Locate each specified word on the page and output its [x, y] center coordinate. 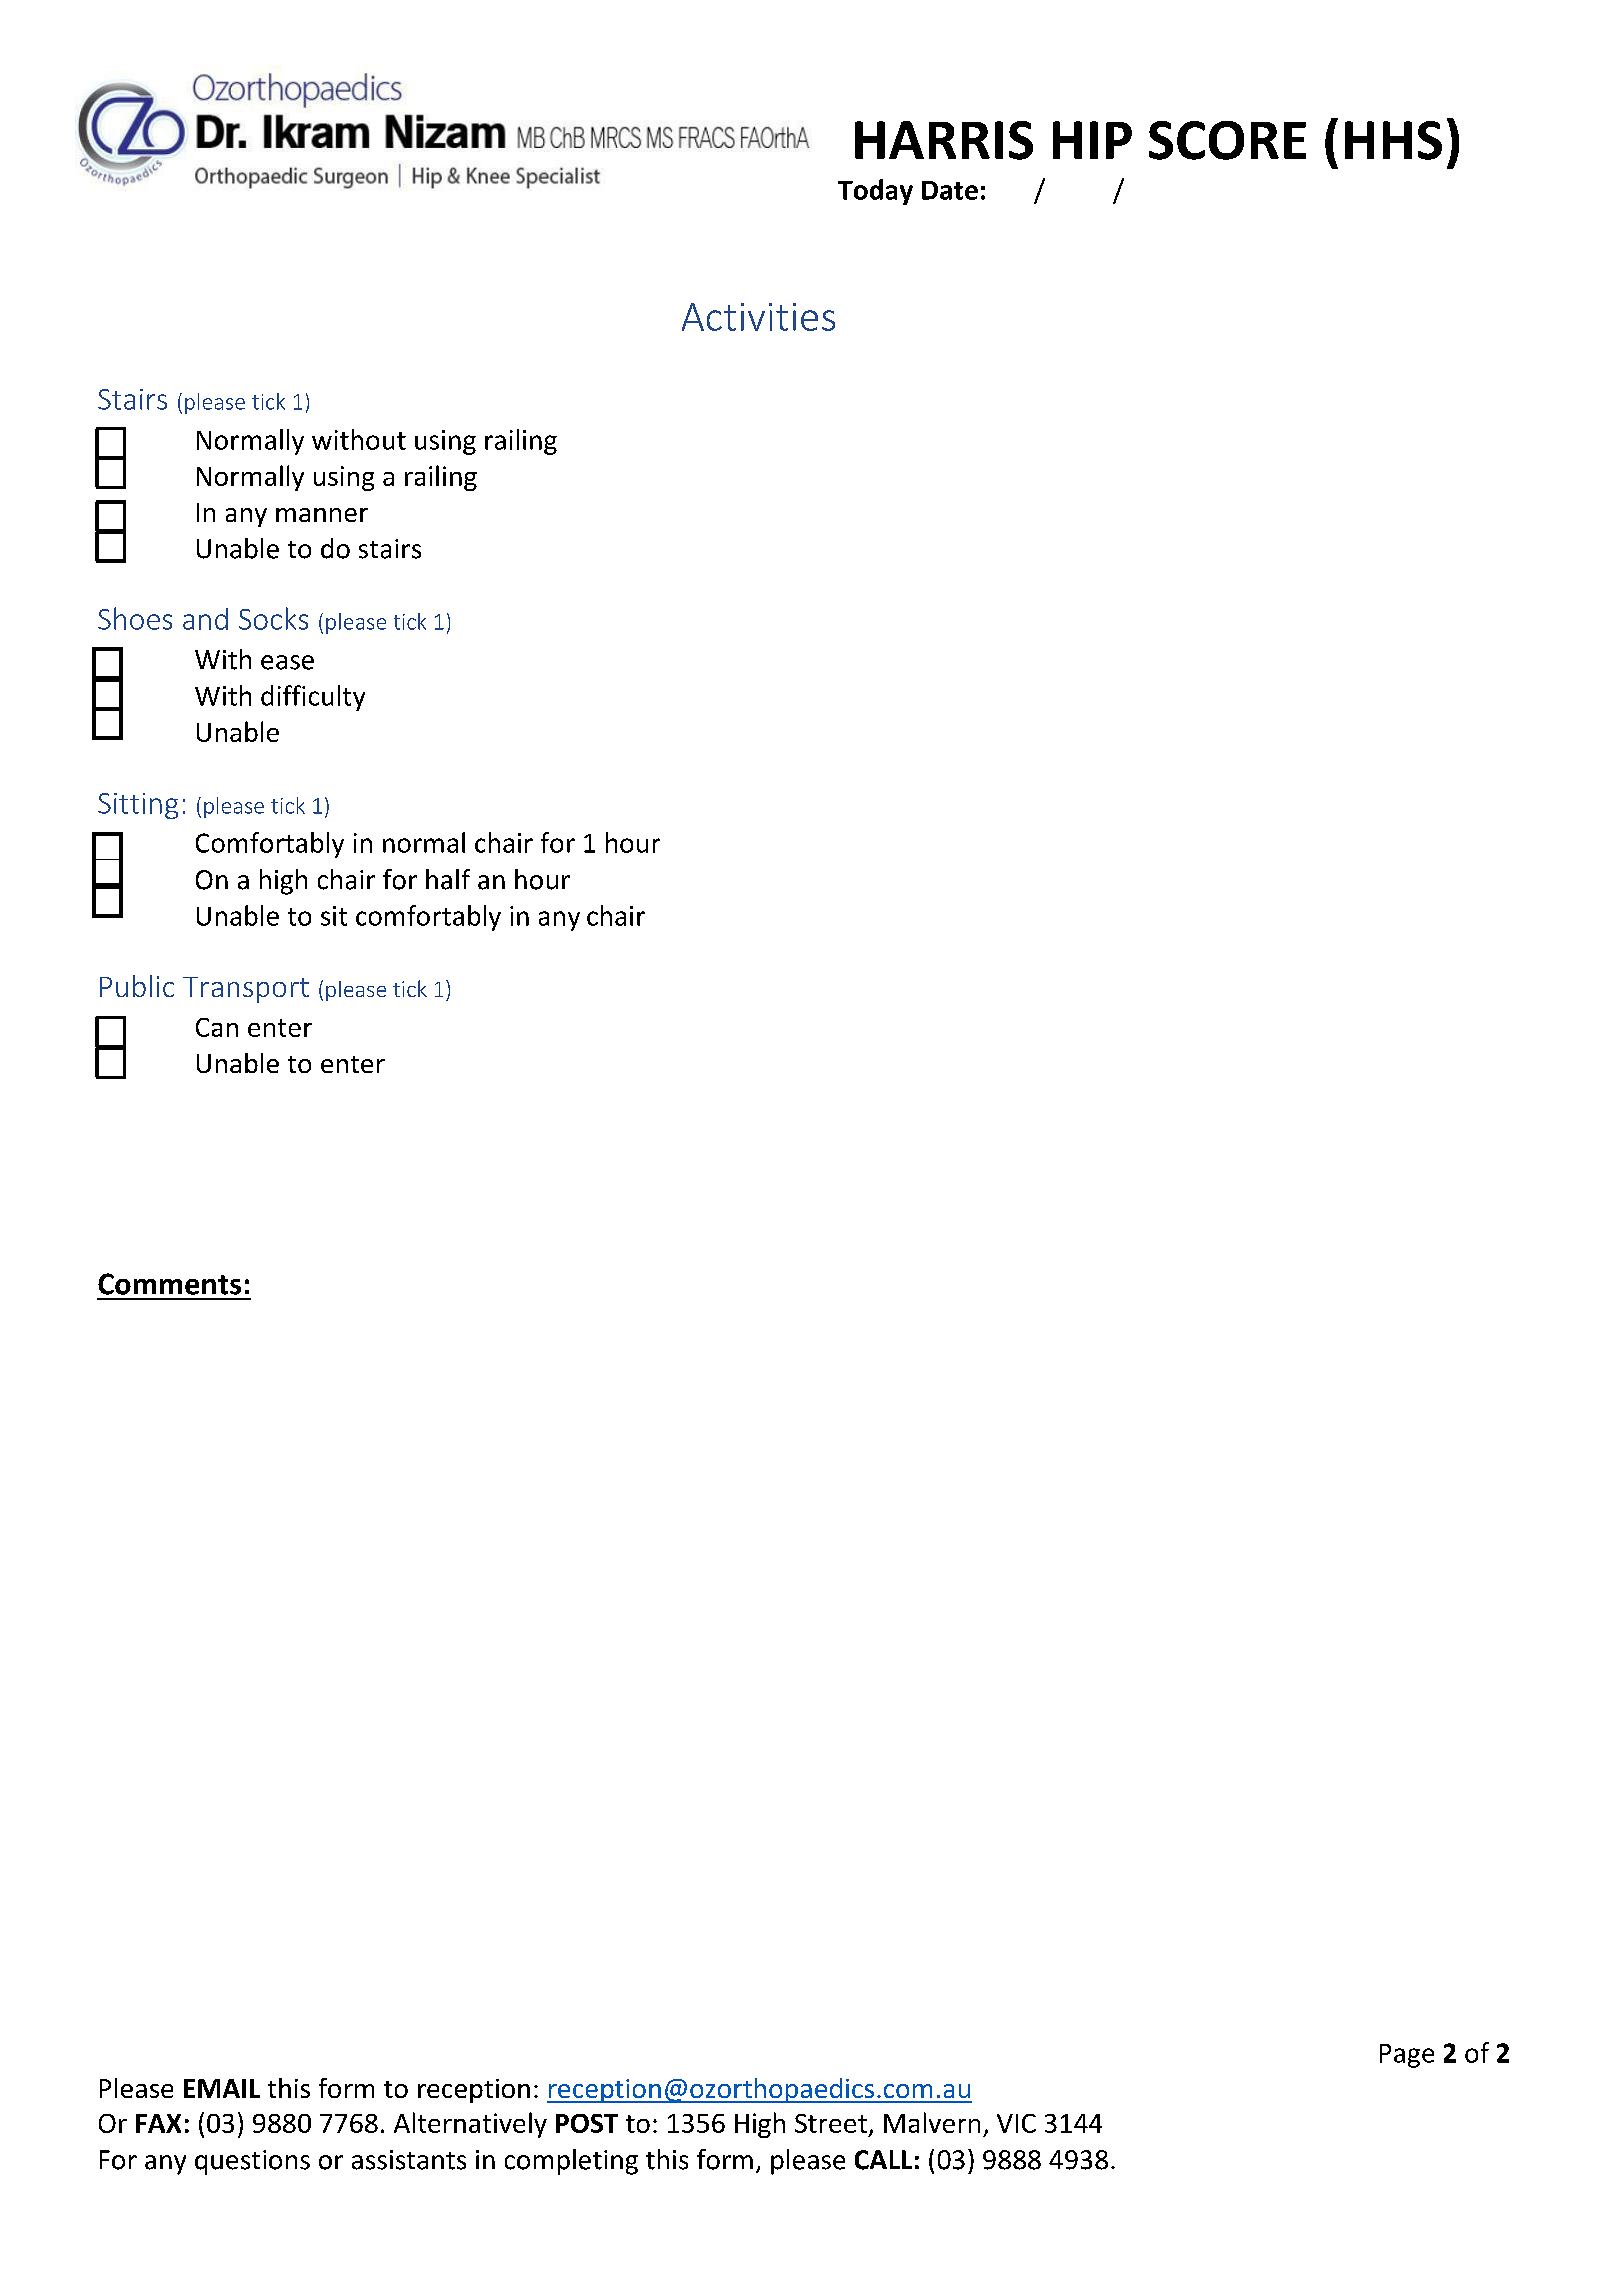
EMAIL [222, 2088]
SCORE [1227, 140]
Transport [246, 990]
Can [217, 1027]
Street [831, 2123]
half [448, 879]
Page [1407, 2056]
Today [875, 192]
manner [322, 515]
